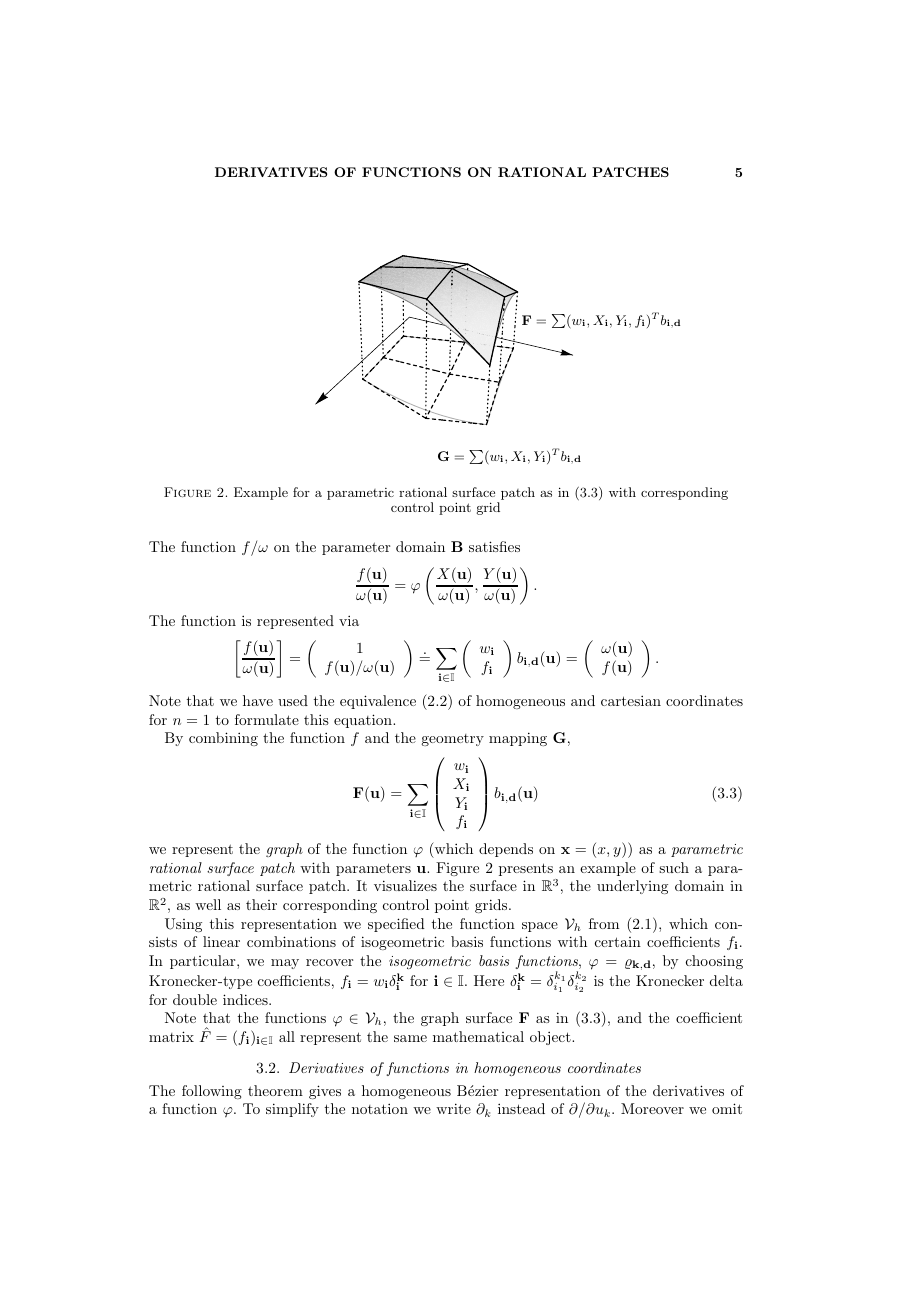  What do you see at coordinates (212, 1092) in the image?
I see `following` at bounding box center [212, 1092].
